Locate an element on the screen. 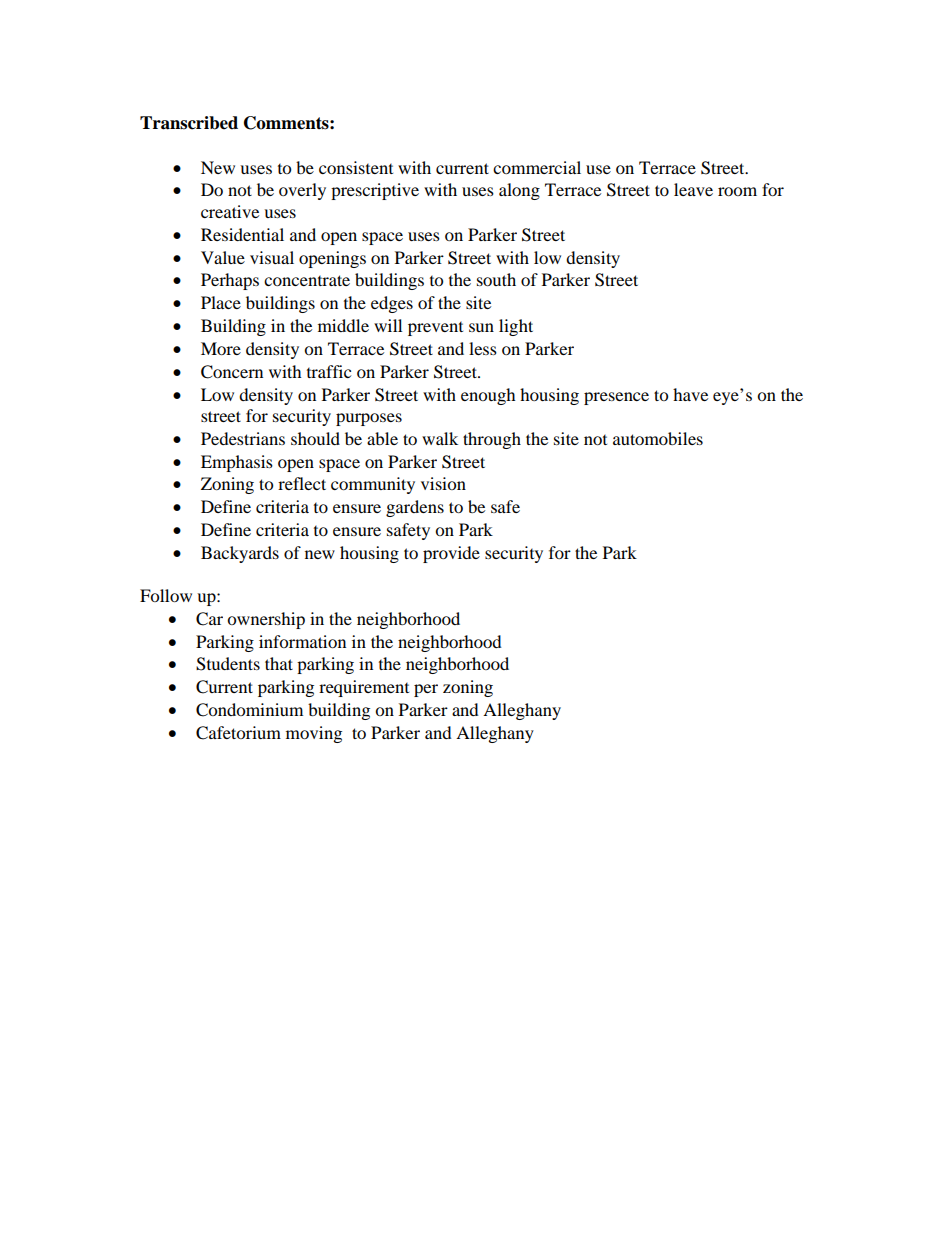 The image size is (952, 1233). Transcribed is located at coordinates (189, 123).
